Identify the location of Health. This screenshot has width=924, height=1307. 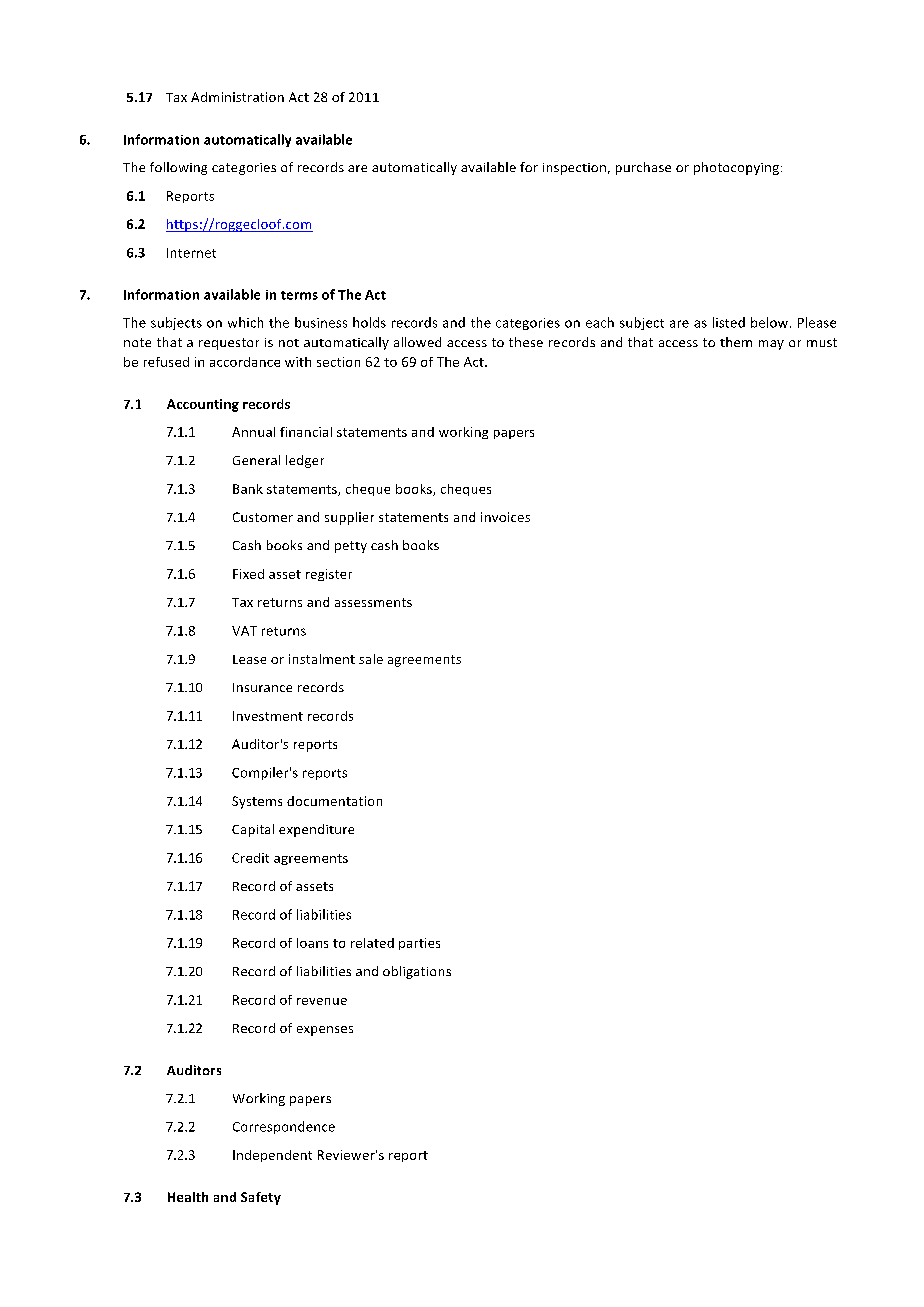
(188, 1197).
